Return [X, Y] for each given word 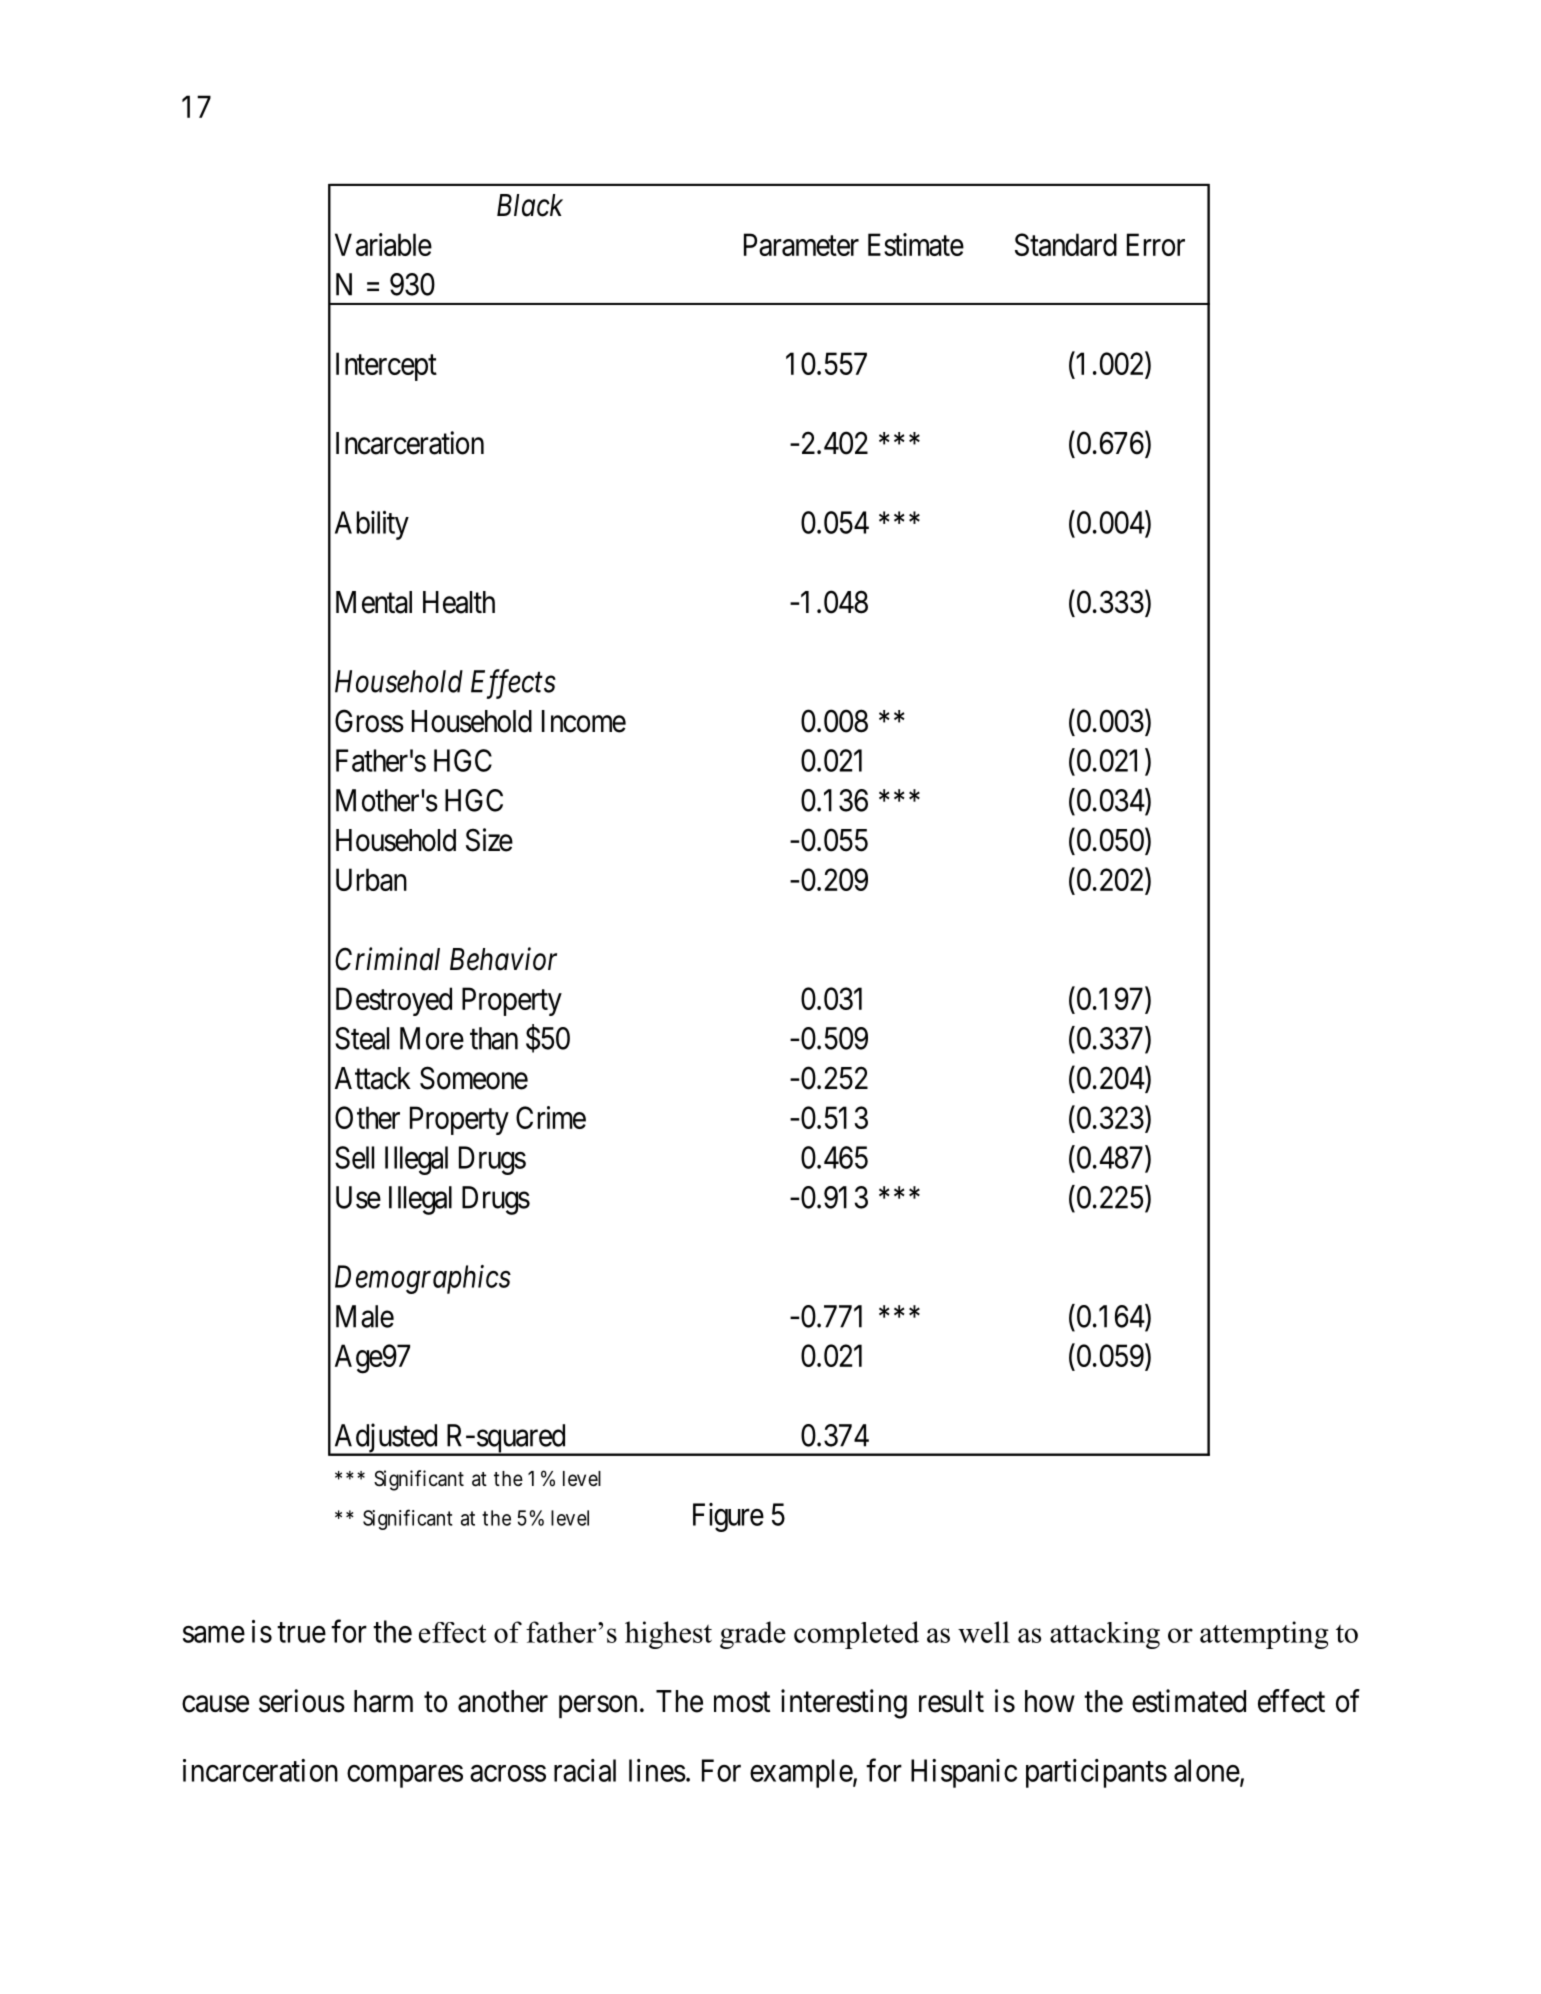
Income [584, 721]
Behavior [503, 959]
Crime [551, 1117]
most [742, 1702]
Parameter [801, 244]
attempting [1264, 1635]
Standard [1066, 244]
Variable [383, 244]
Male [365, 1316]
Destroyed [394, 1001]
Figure [728, 1517]
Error [1156, 244]
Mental [374, 602]
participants [1096, 1773]
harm [383, 1701]
